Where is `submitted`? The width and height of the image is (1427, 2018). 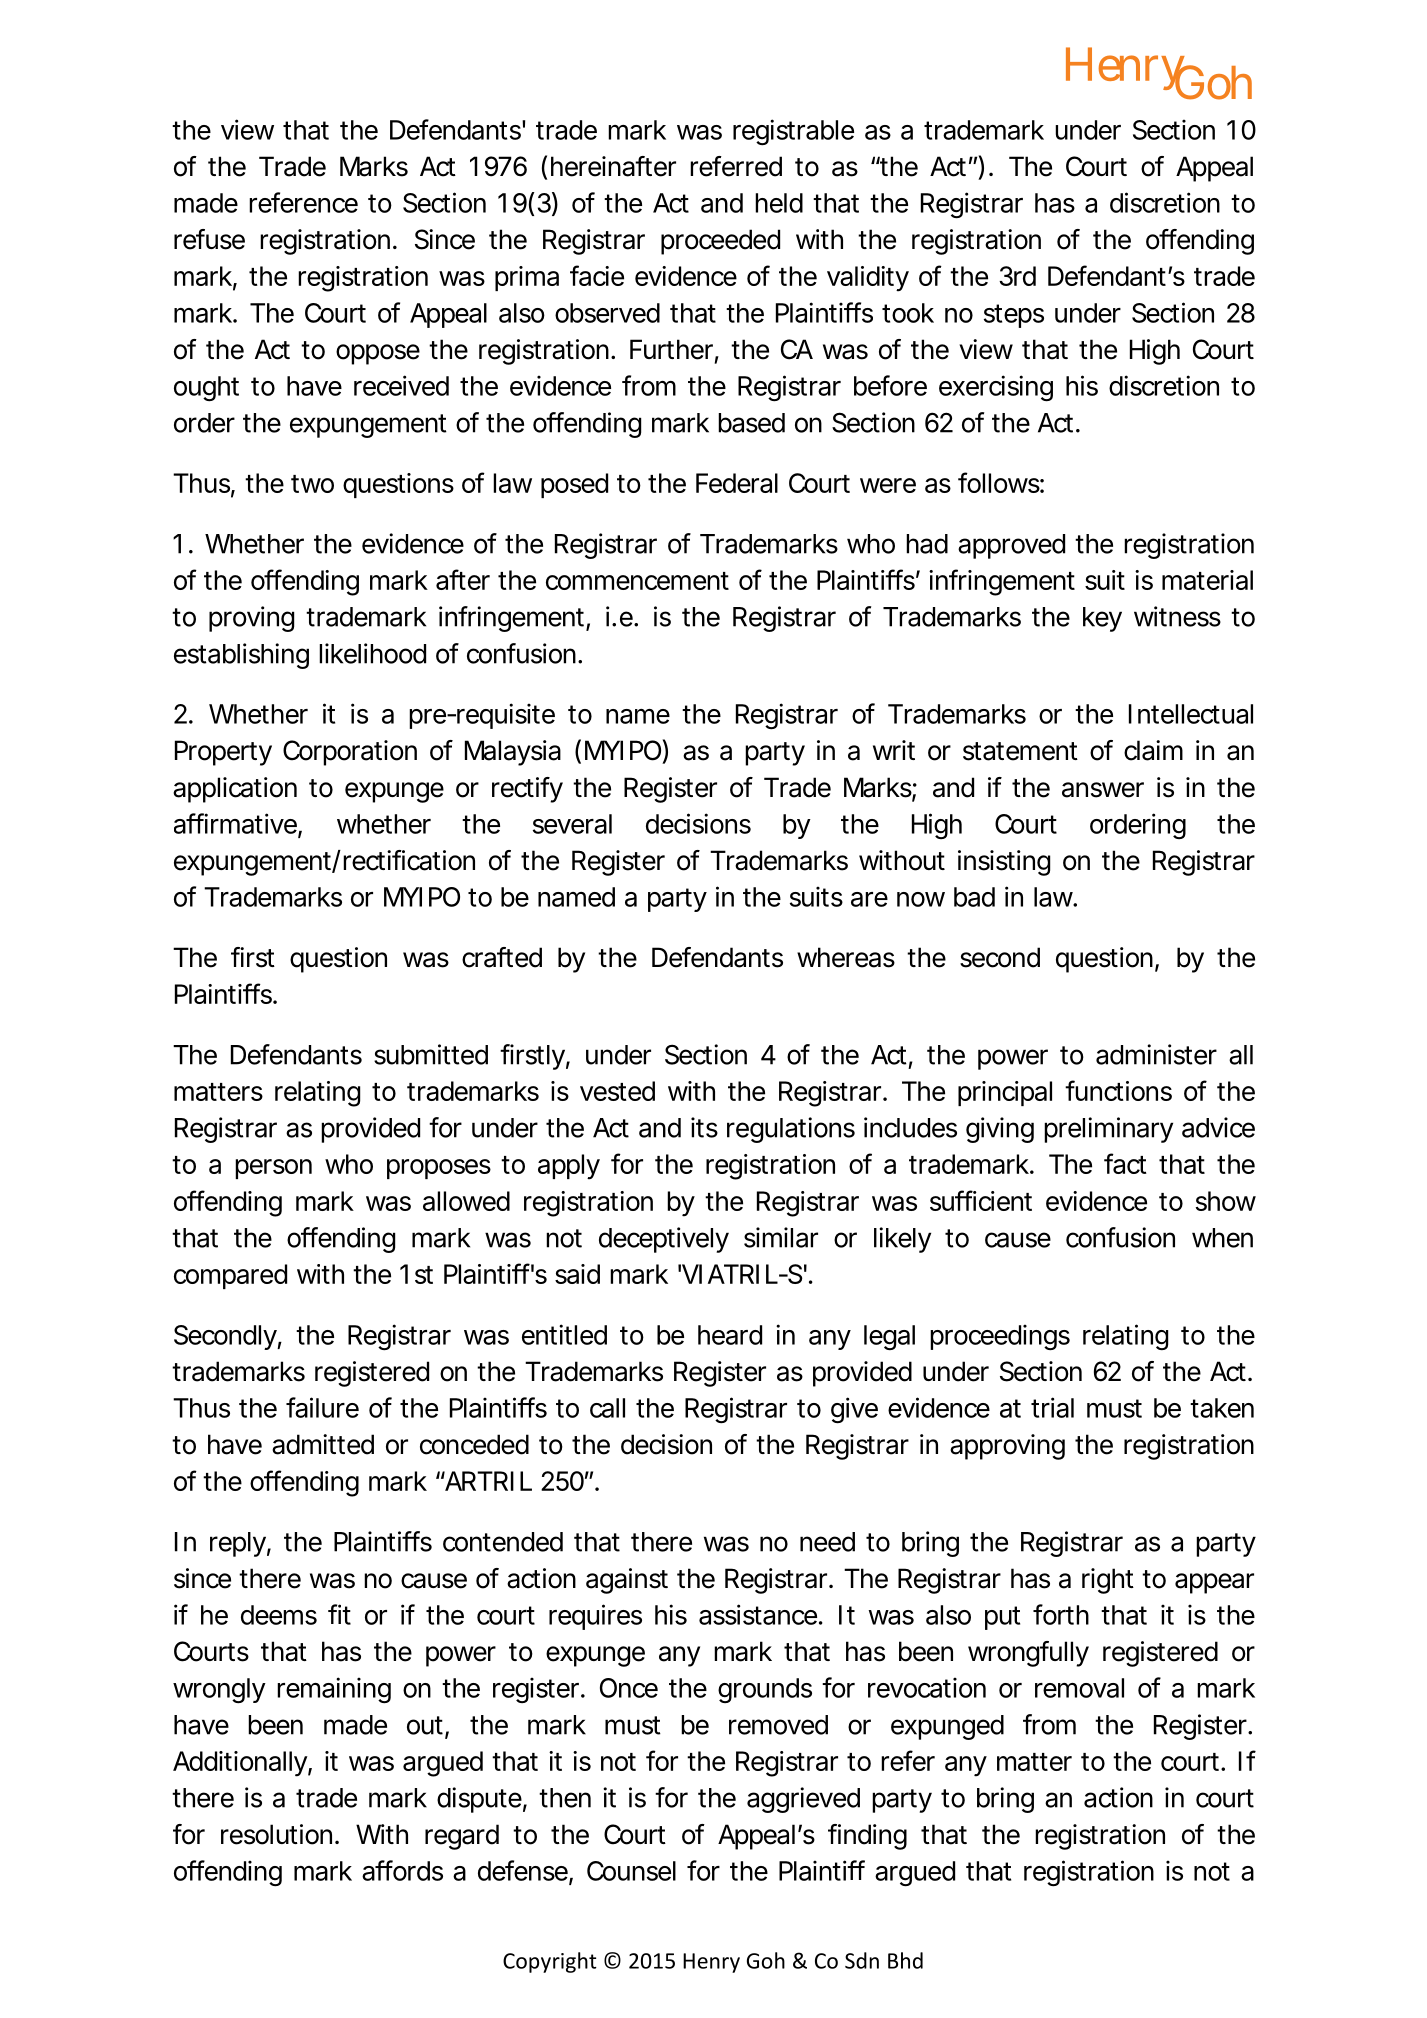 submitted is located at coordinates (431, 1054).
